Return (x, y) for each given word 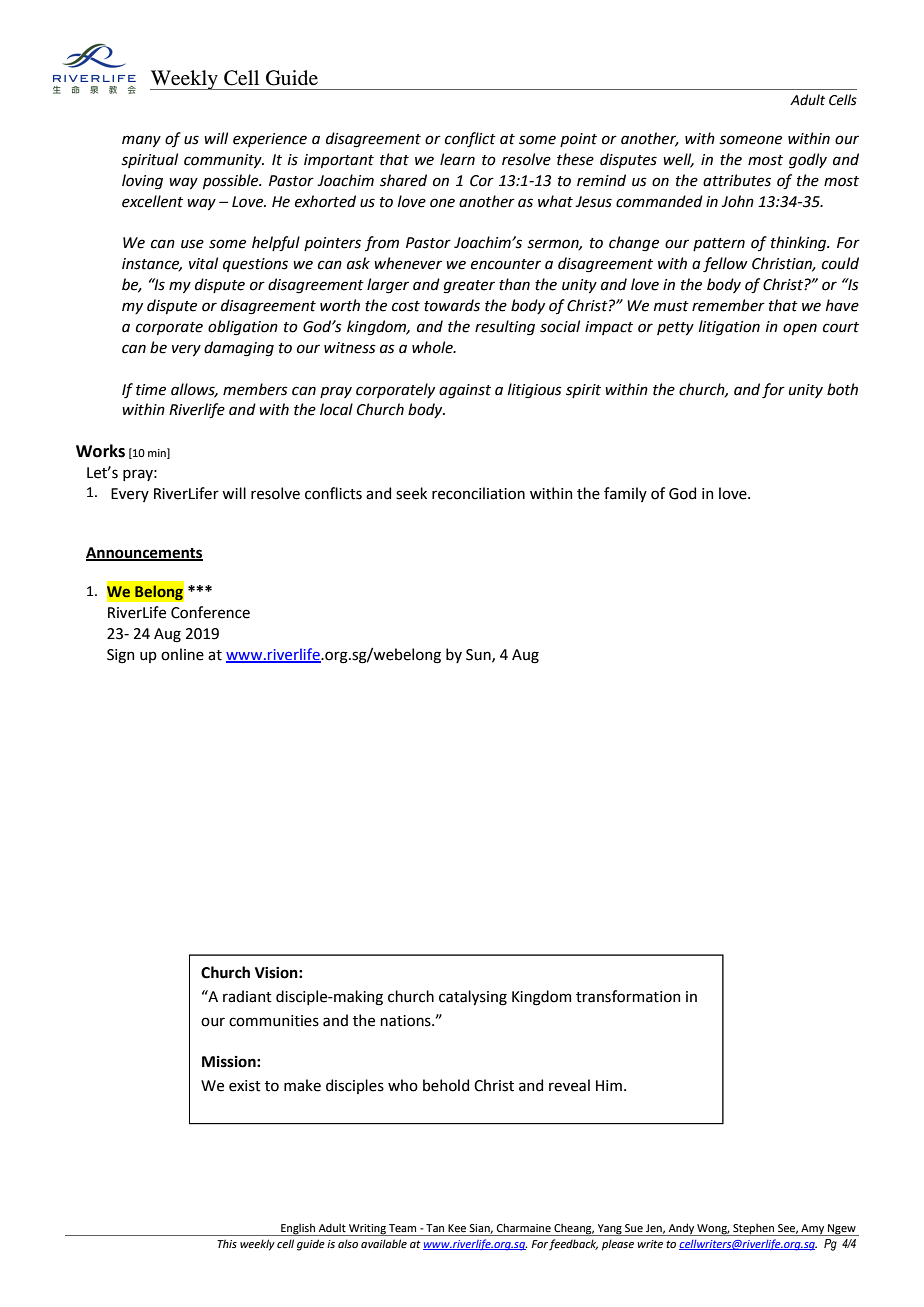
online (182, 654)
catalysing (473, 998)
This (227, 1243)
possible (232, 181)
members (255, 389)
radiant (247, 996)
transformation (628, 996)
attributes (737, 180)
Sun (479, 655)
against (465, 391)
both (842, 389)
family (625, 494)
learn (457, 159)
